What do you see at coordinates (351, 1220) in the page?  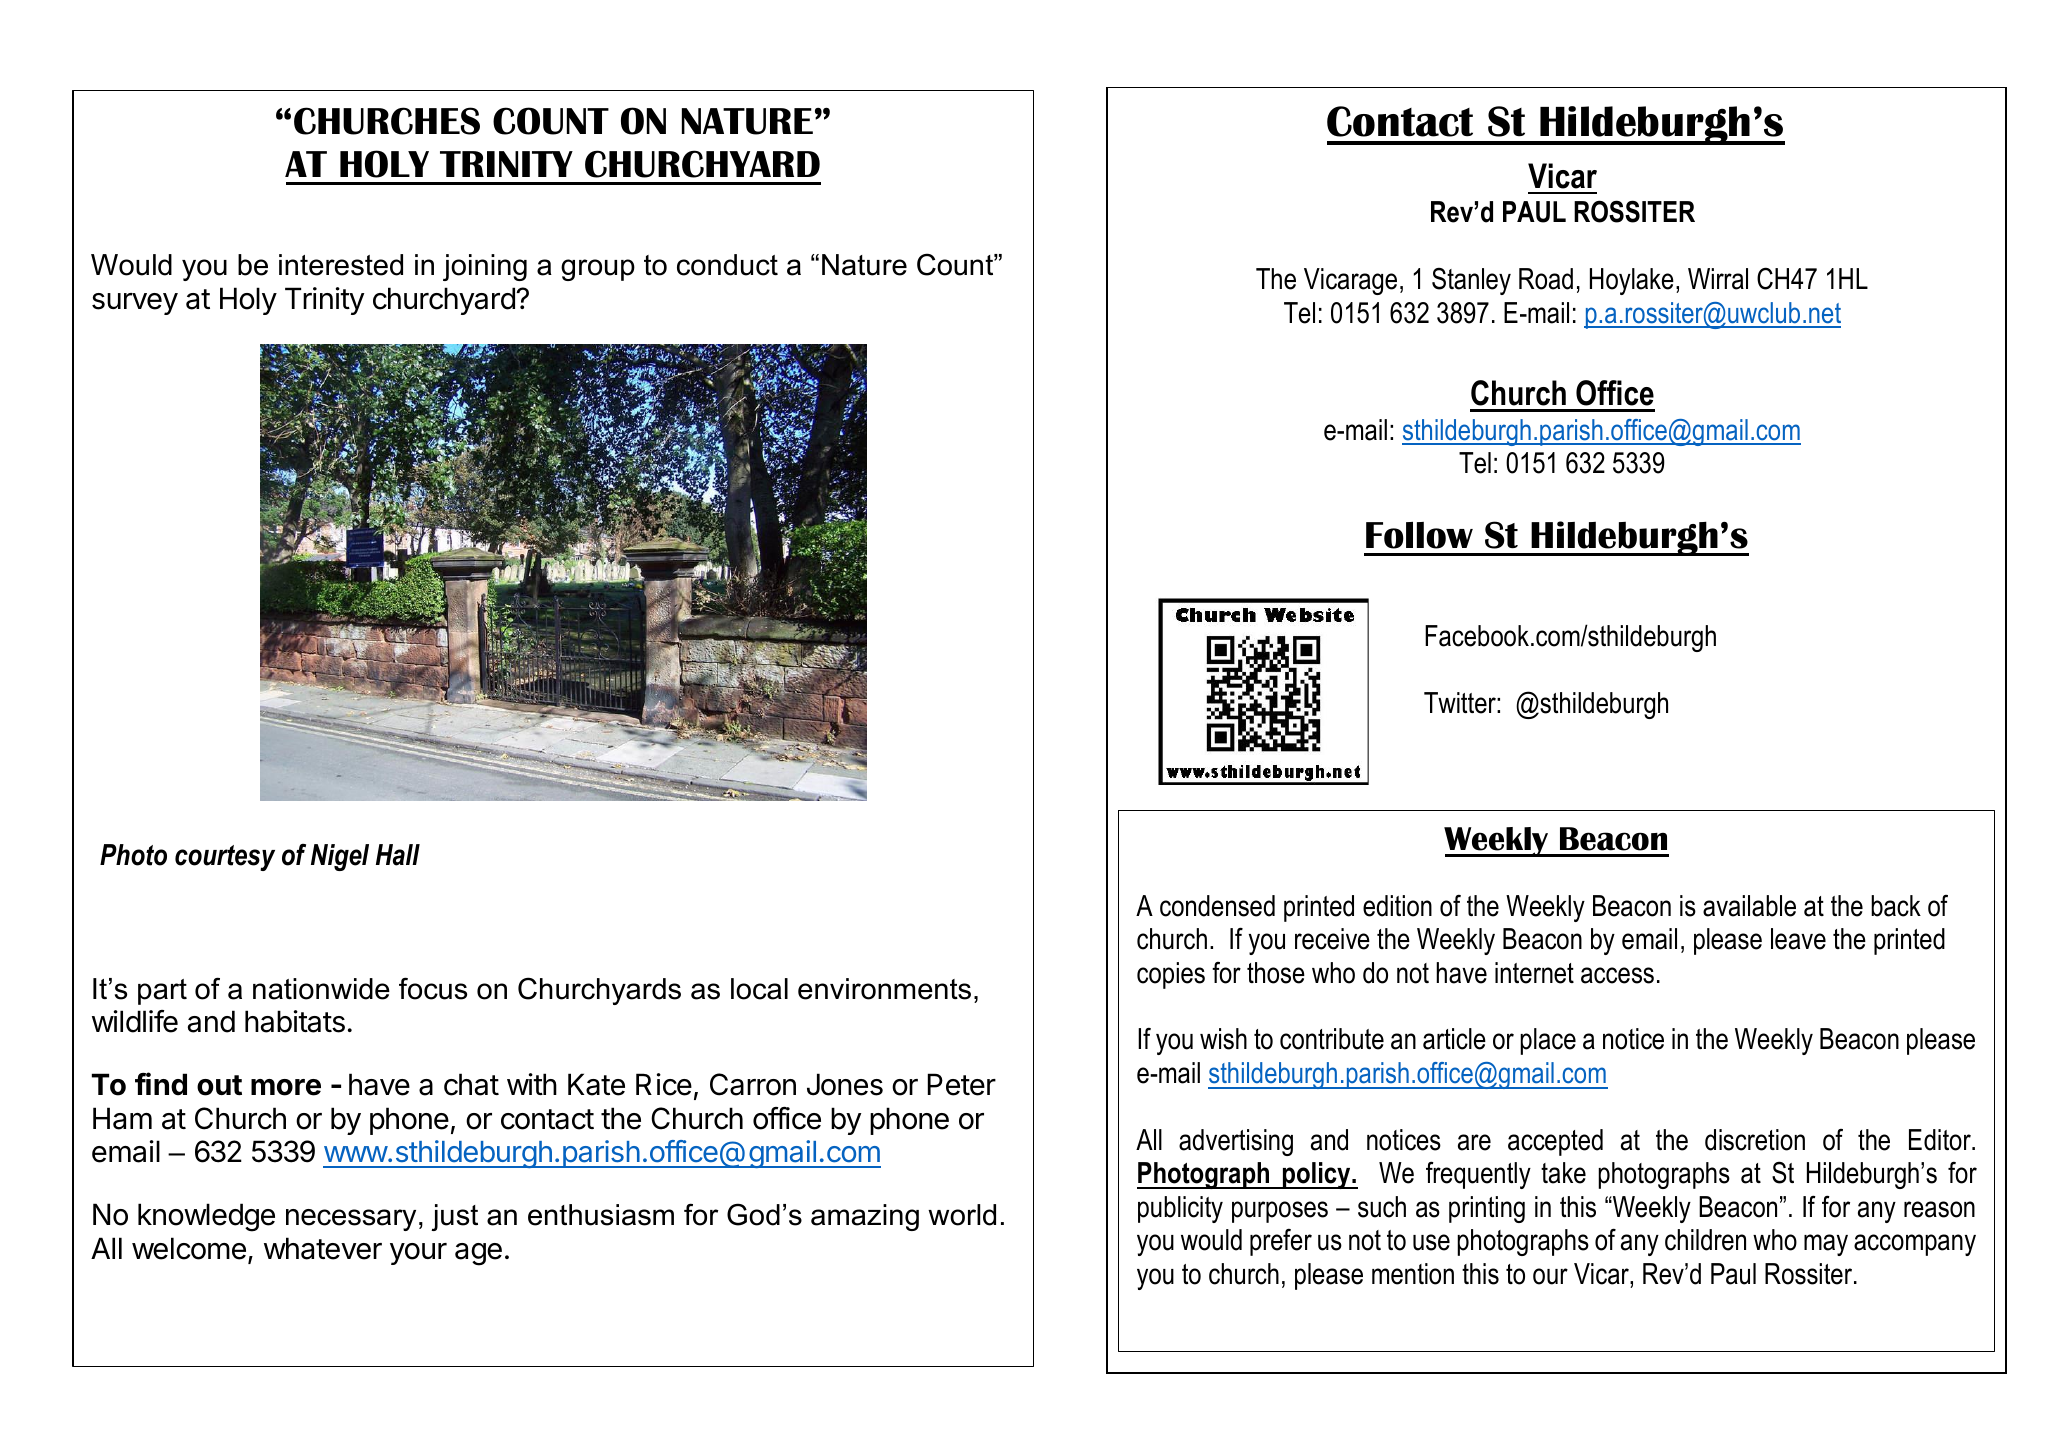 I see `necessary` at bounding box center [351, 1220].
